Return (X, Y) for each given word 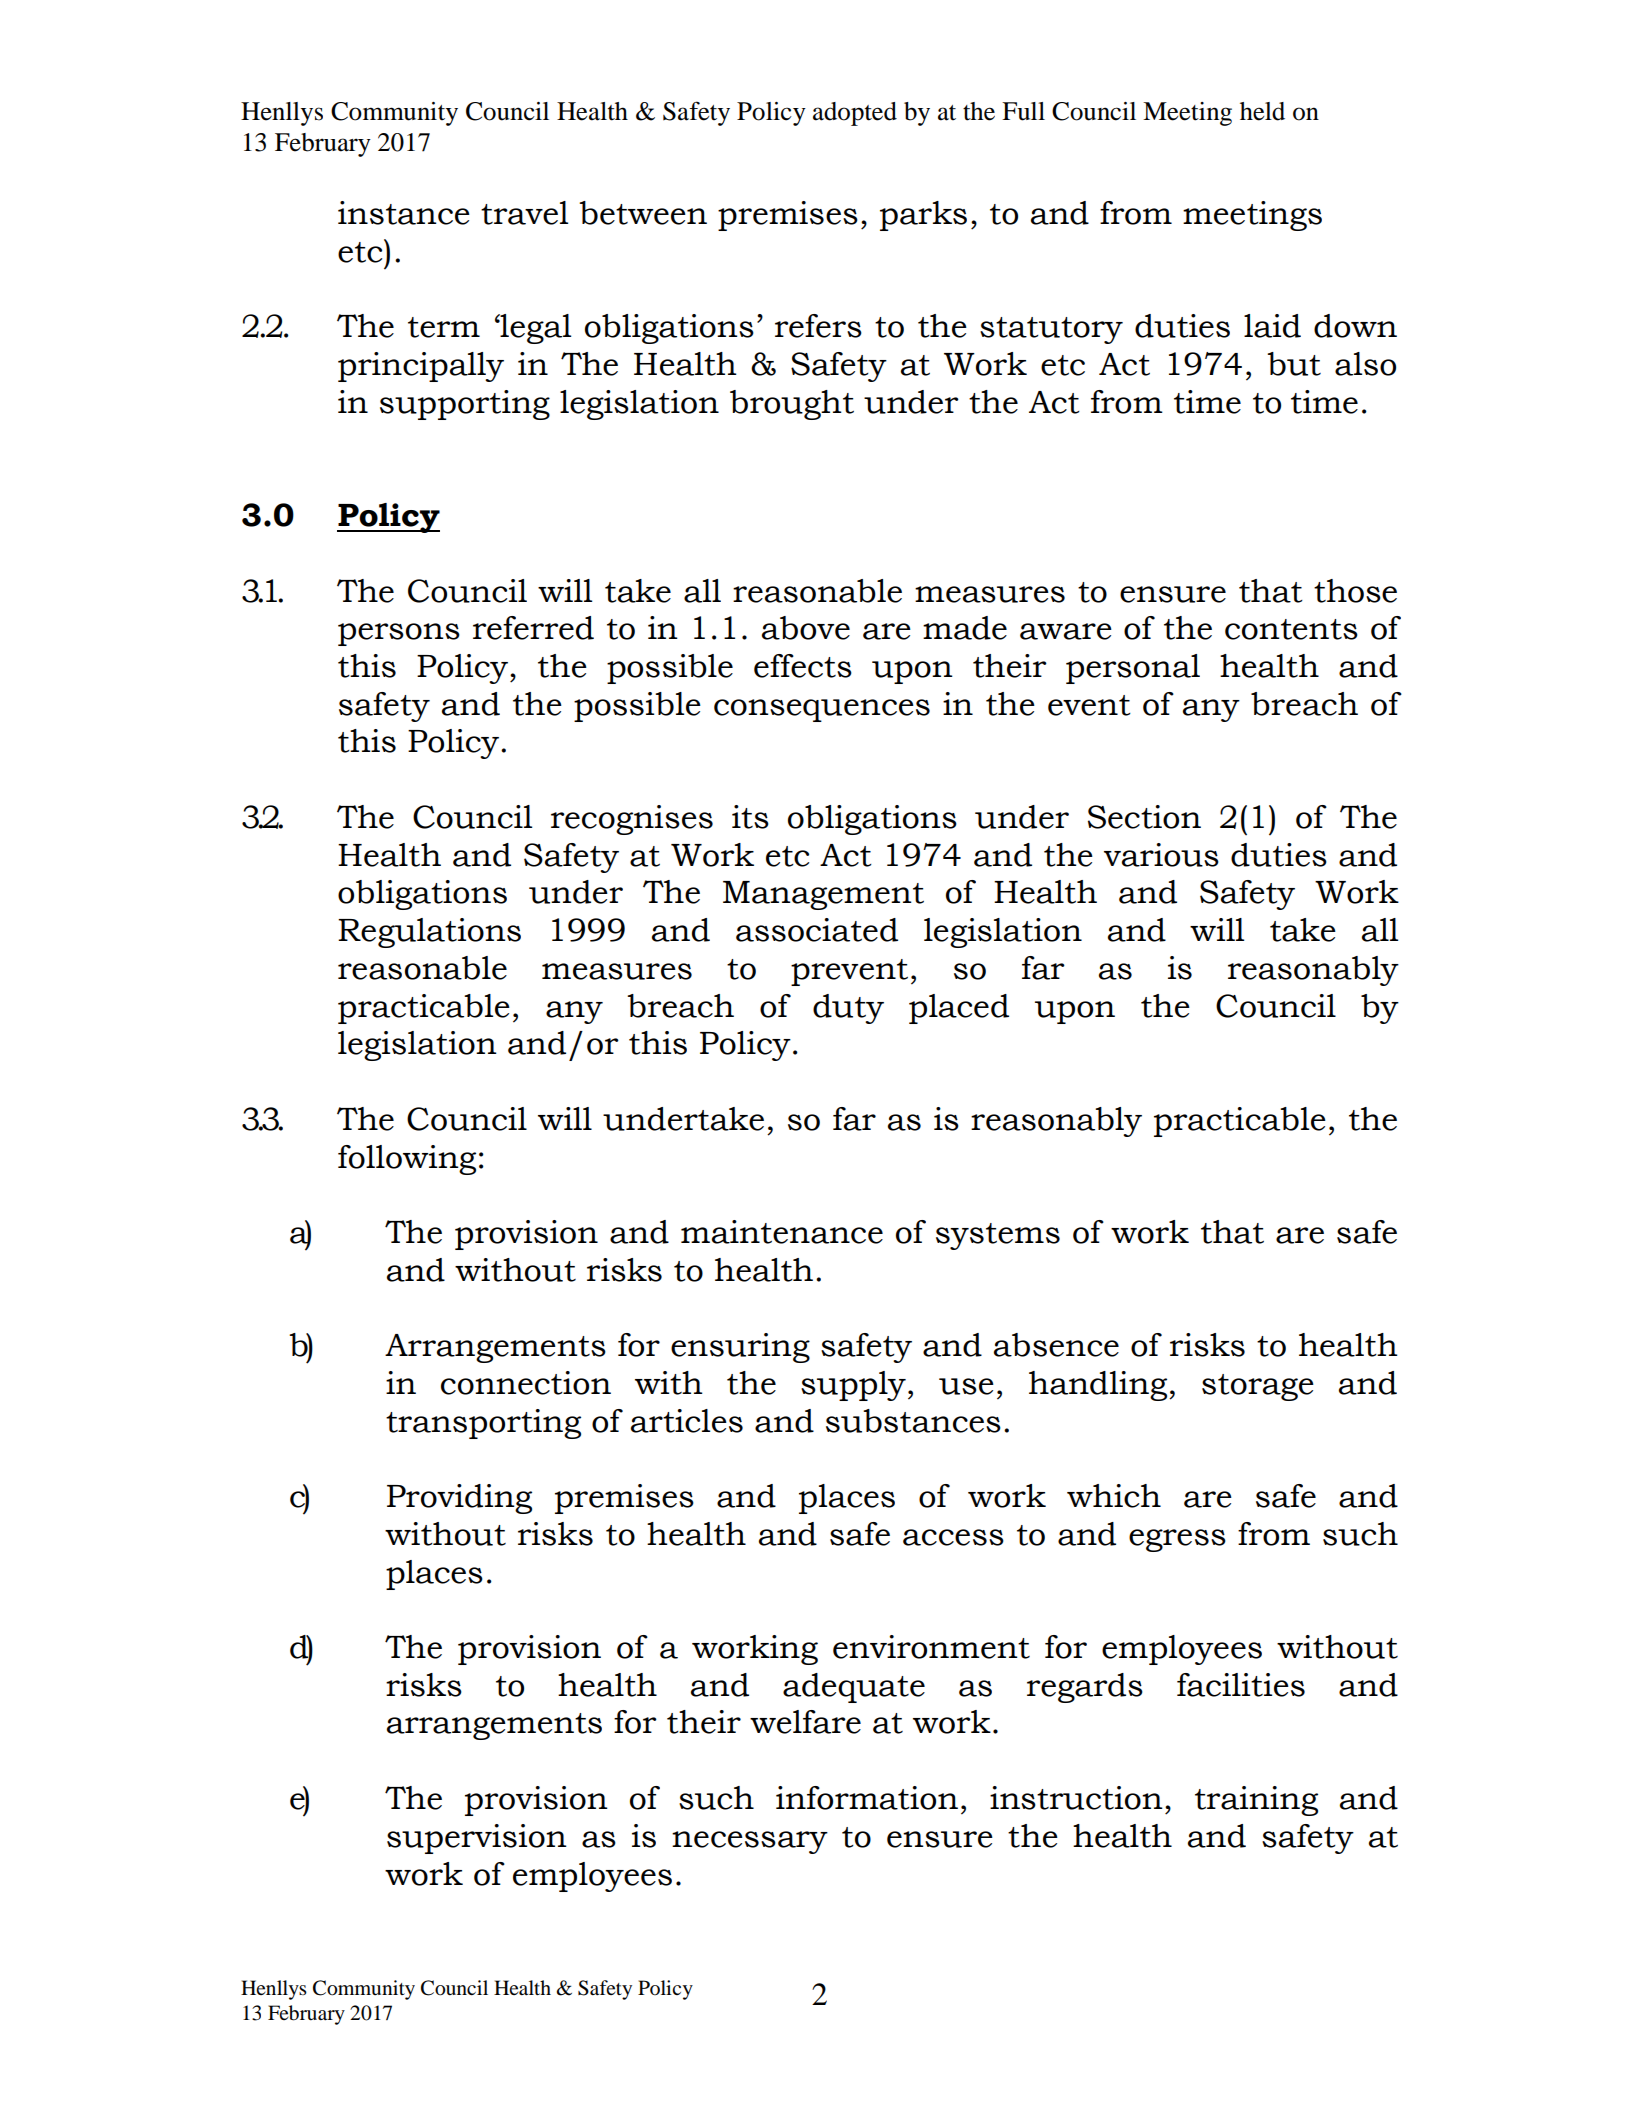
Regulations (429, 933)
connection (526, 1383)
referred (533, 628)
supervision (477, 1839)
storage (1258, 1387)
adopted (855, 114)
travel (524, 213)
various (1161, 855)
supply (853, 1386)
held (1262, 111)
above (806, 628)
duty (848, 1009)
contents (1291, 629)
